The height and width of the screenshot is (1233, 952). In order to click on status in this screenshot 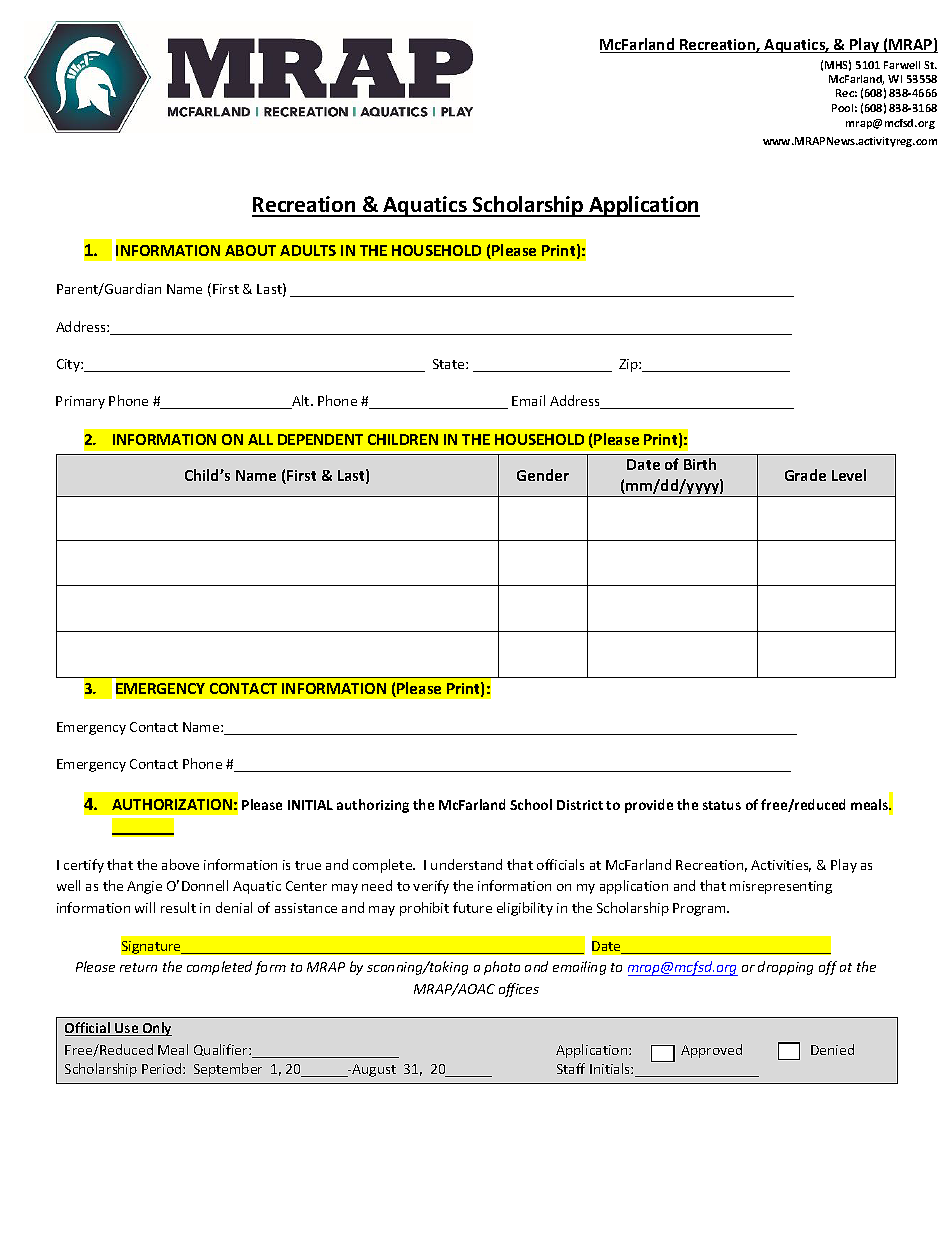, I will do `click(722, 805)`.
